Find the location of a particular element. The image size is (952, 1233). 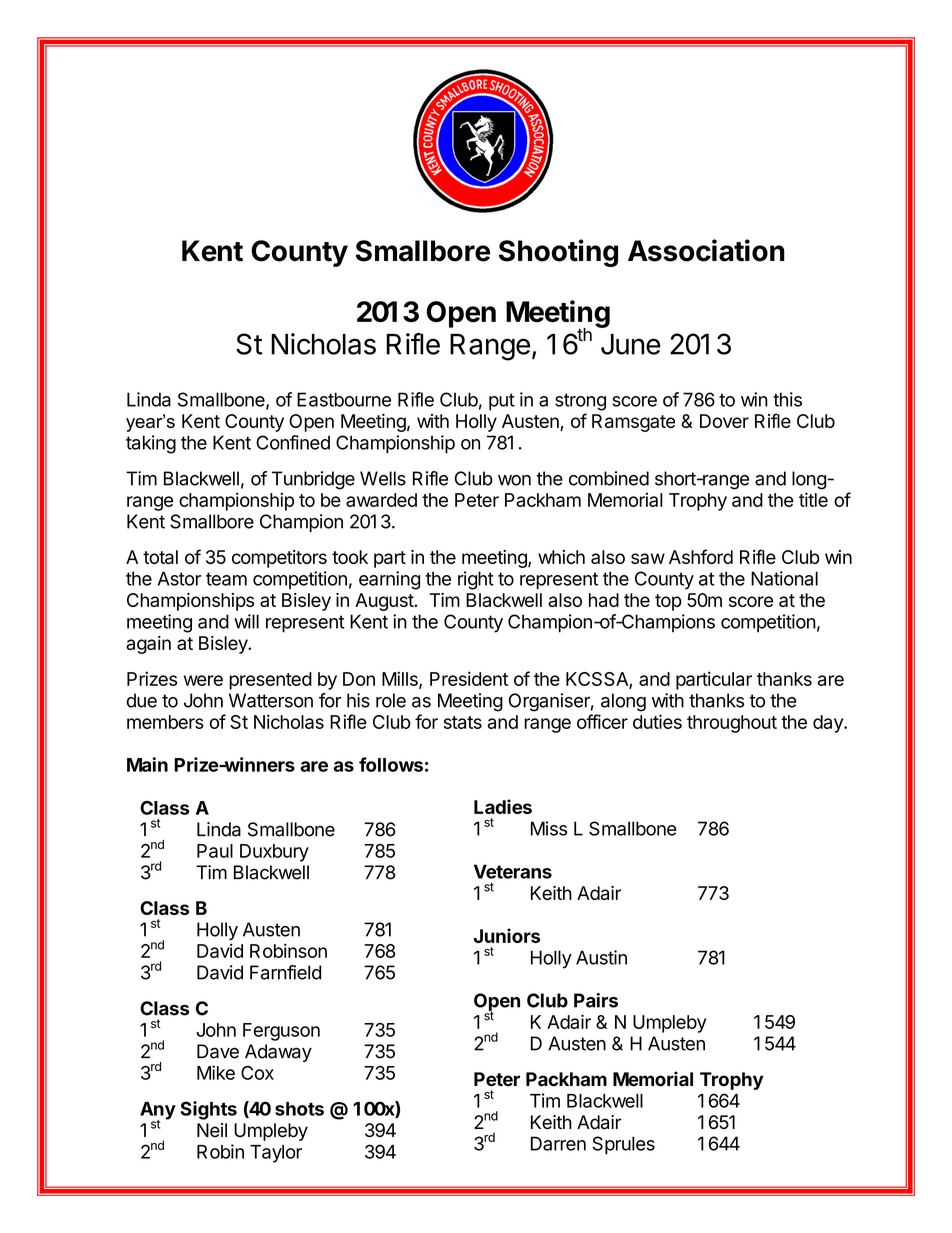

Confined is located at coordinates (293, 442).
